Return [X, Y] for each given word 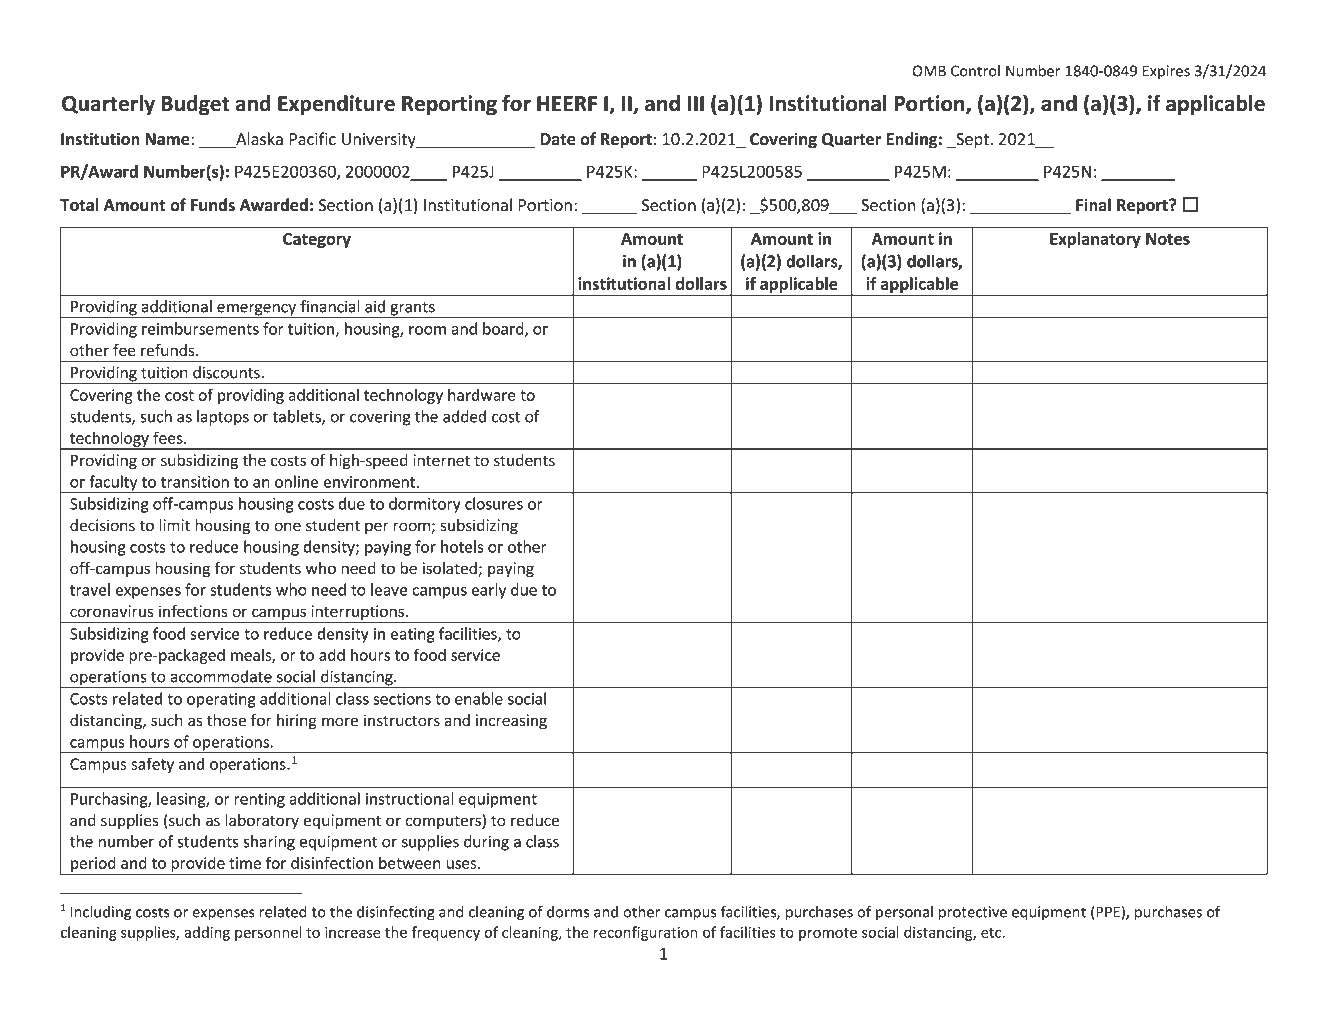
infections [193, 611]
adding [207, 933]
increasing [511, 721]
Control [975, 71]
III [696, 103]
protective [973, 913]
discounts [227, 372]
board [504, 329]
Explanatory [1095, 240]
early [488, 591]
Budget [195, 105]
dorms [568, 912]
